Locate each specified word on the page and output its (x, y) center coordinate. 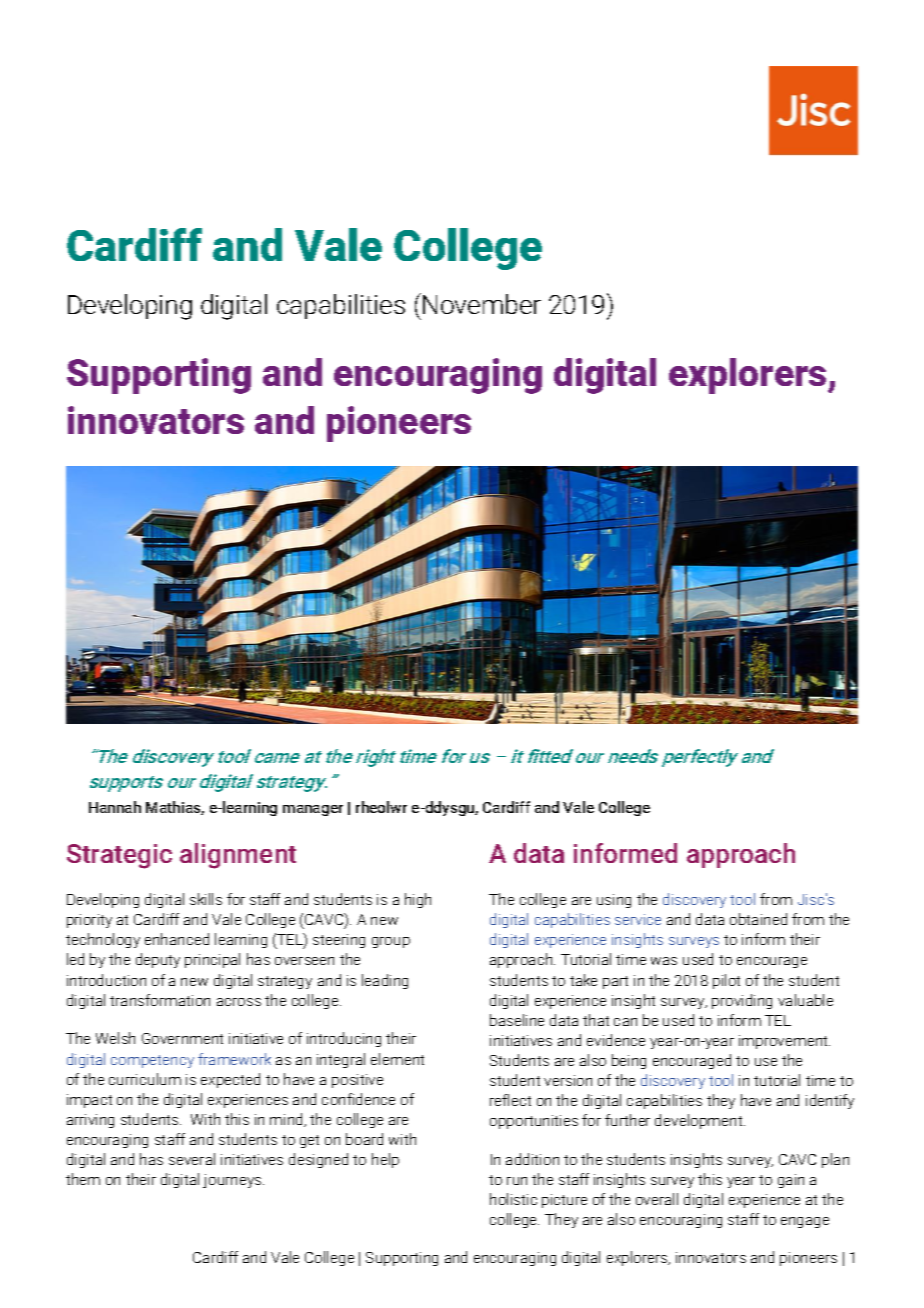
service (638, 919)
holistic (513, 1199)
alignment (238, 856)
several (192, 1159)
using (614, 901)
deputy (158, 960)
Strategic (119, 856)
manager (313, 810)
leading (385, 981)
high (418, 900)
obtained (758, 919)
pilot (726, 981)
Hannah (115, 807)
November (482, 304)
